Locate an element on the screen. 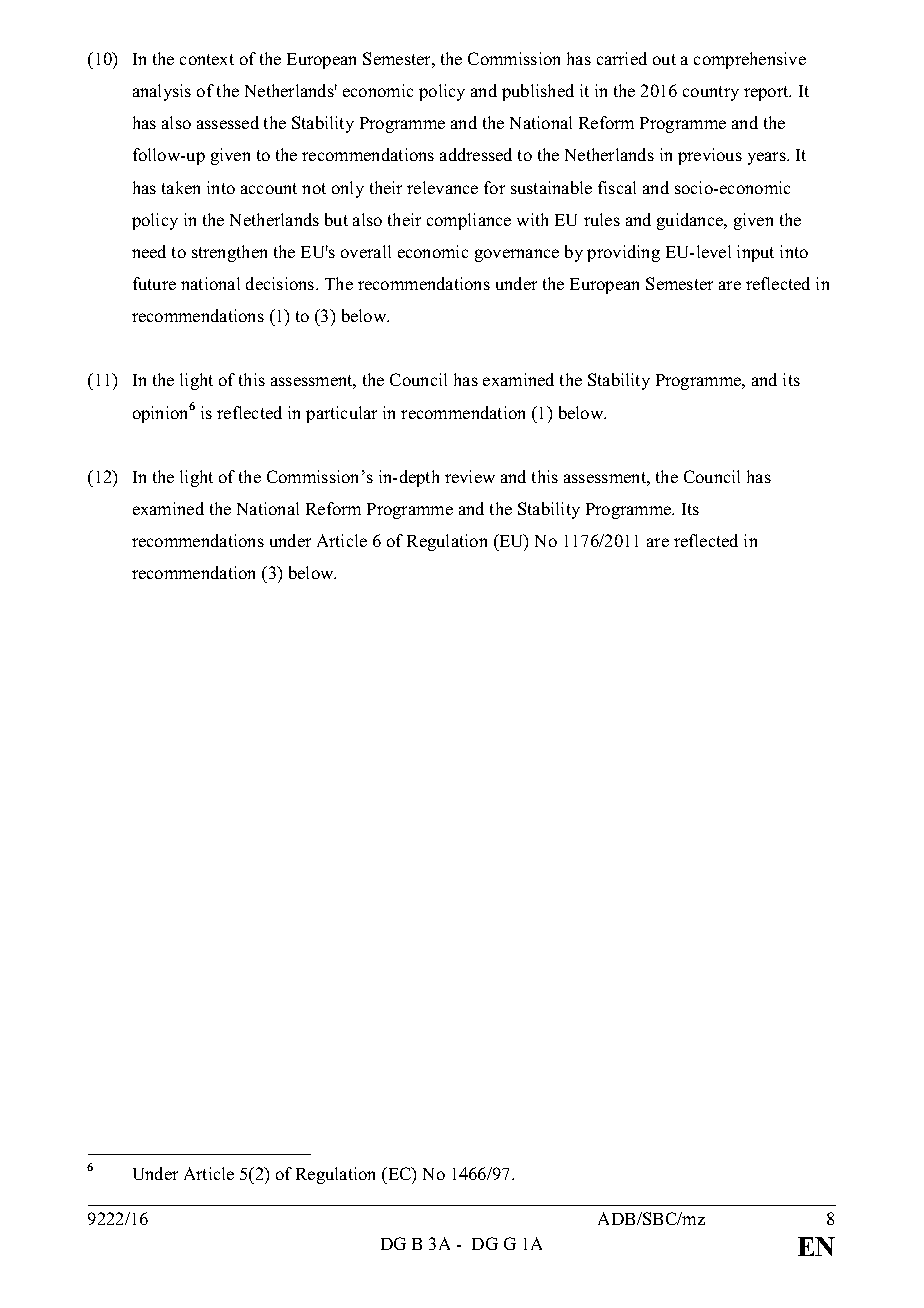 The height and width of the screenshot is (1308, 924). providing is located at coordinates (623, 253).
